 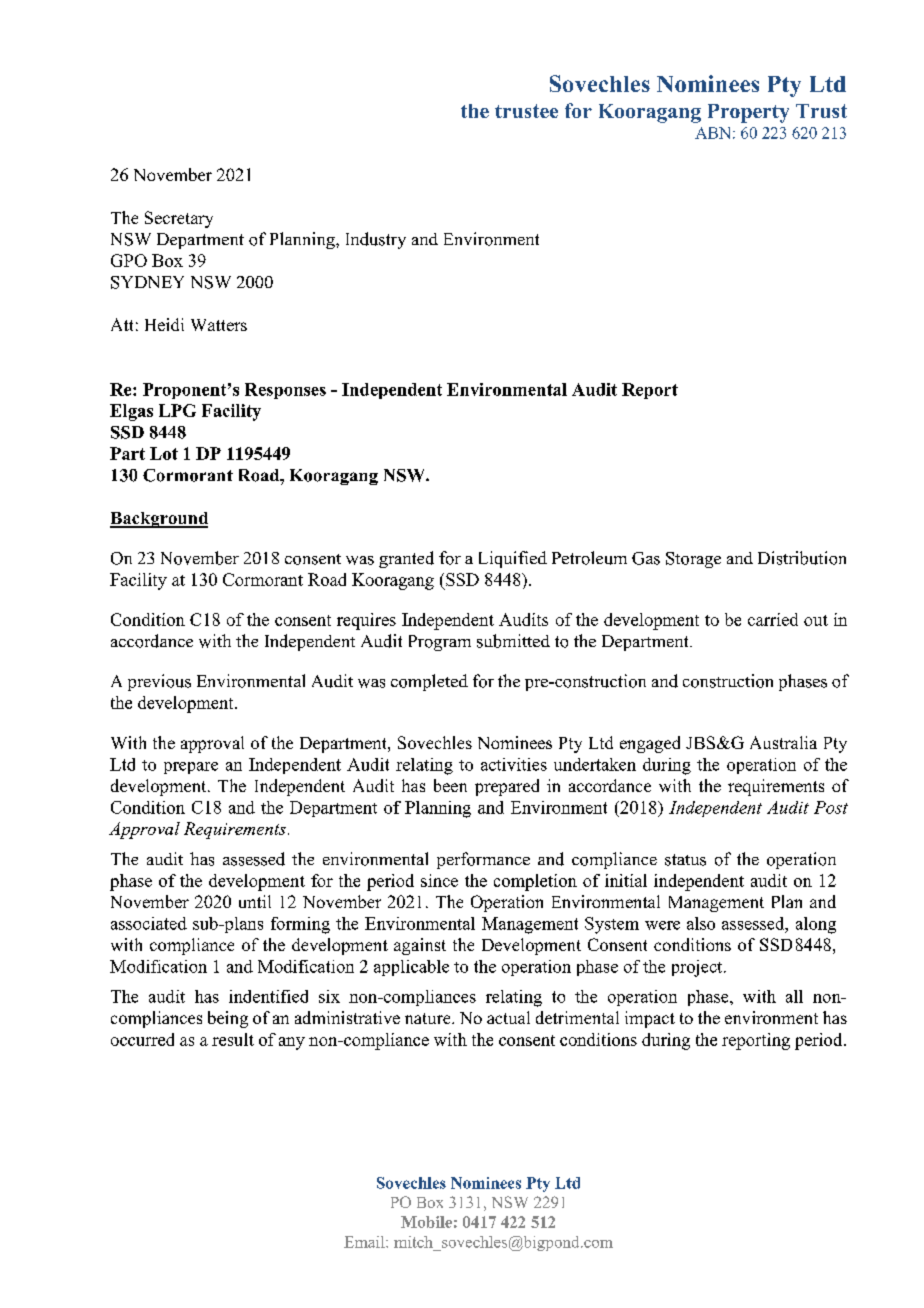 What do you see at coordinates (508, 1017) in the screenshot?
I see `actual` at bounding box center [508, 1017].
